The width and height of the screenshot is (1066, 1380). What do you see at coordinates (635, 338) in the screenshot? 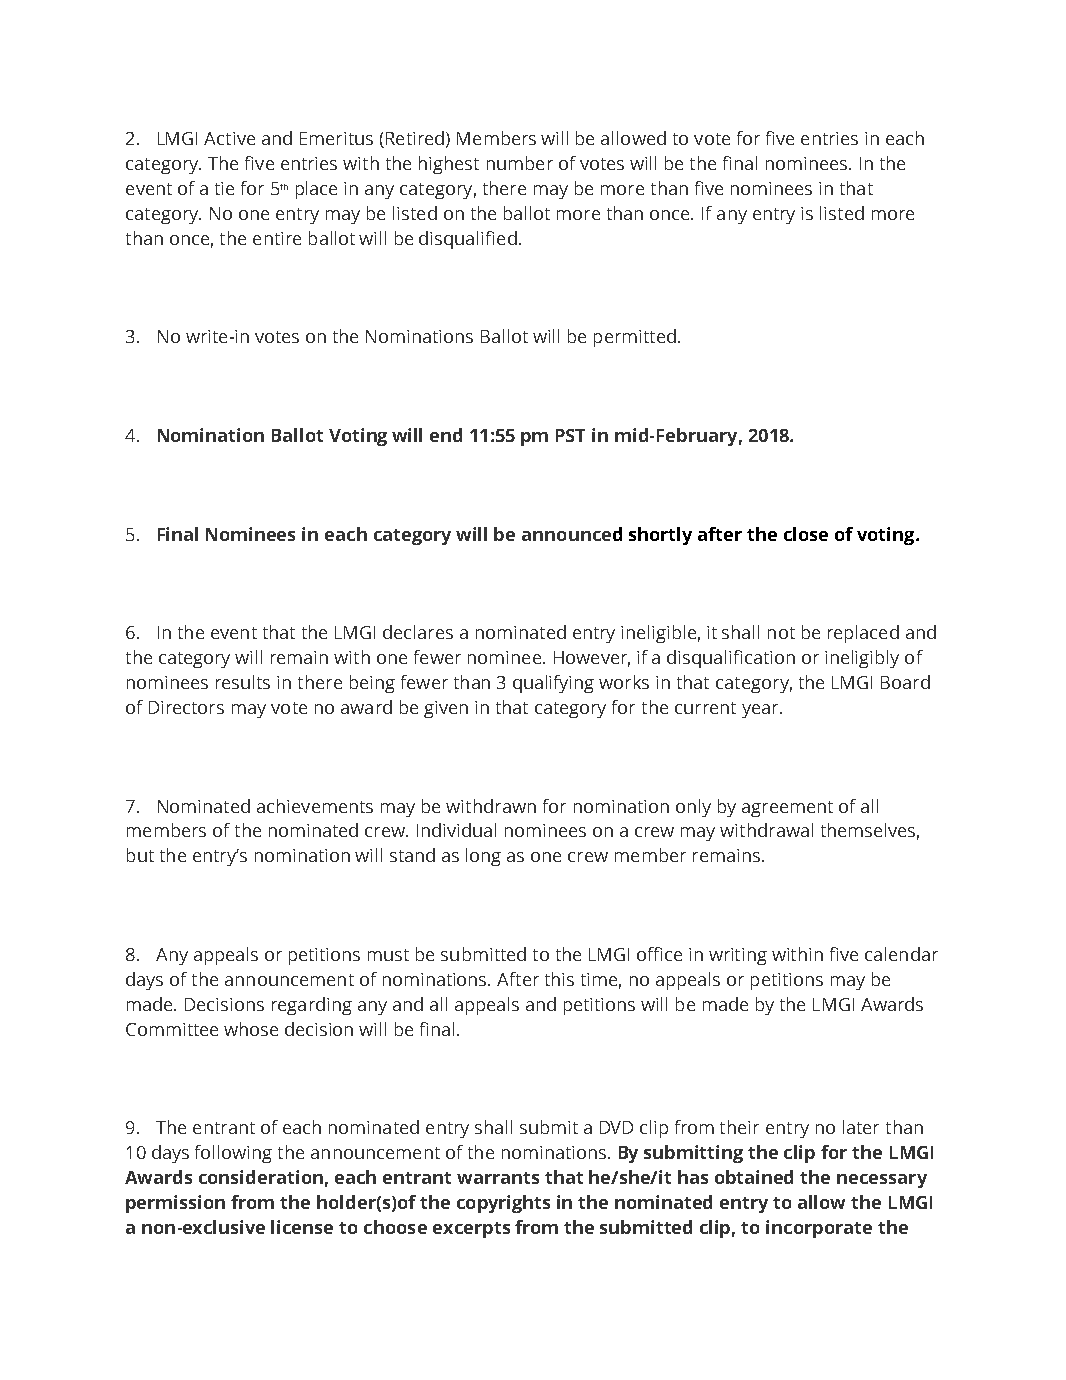
I see `permitted` at bounding box center [635, 338].
